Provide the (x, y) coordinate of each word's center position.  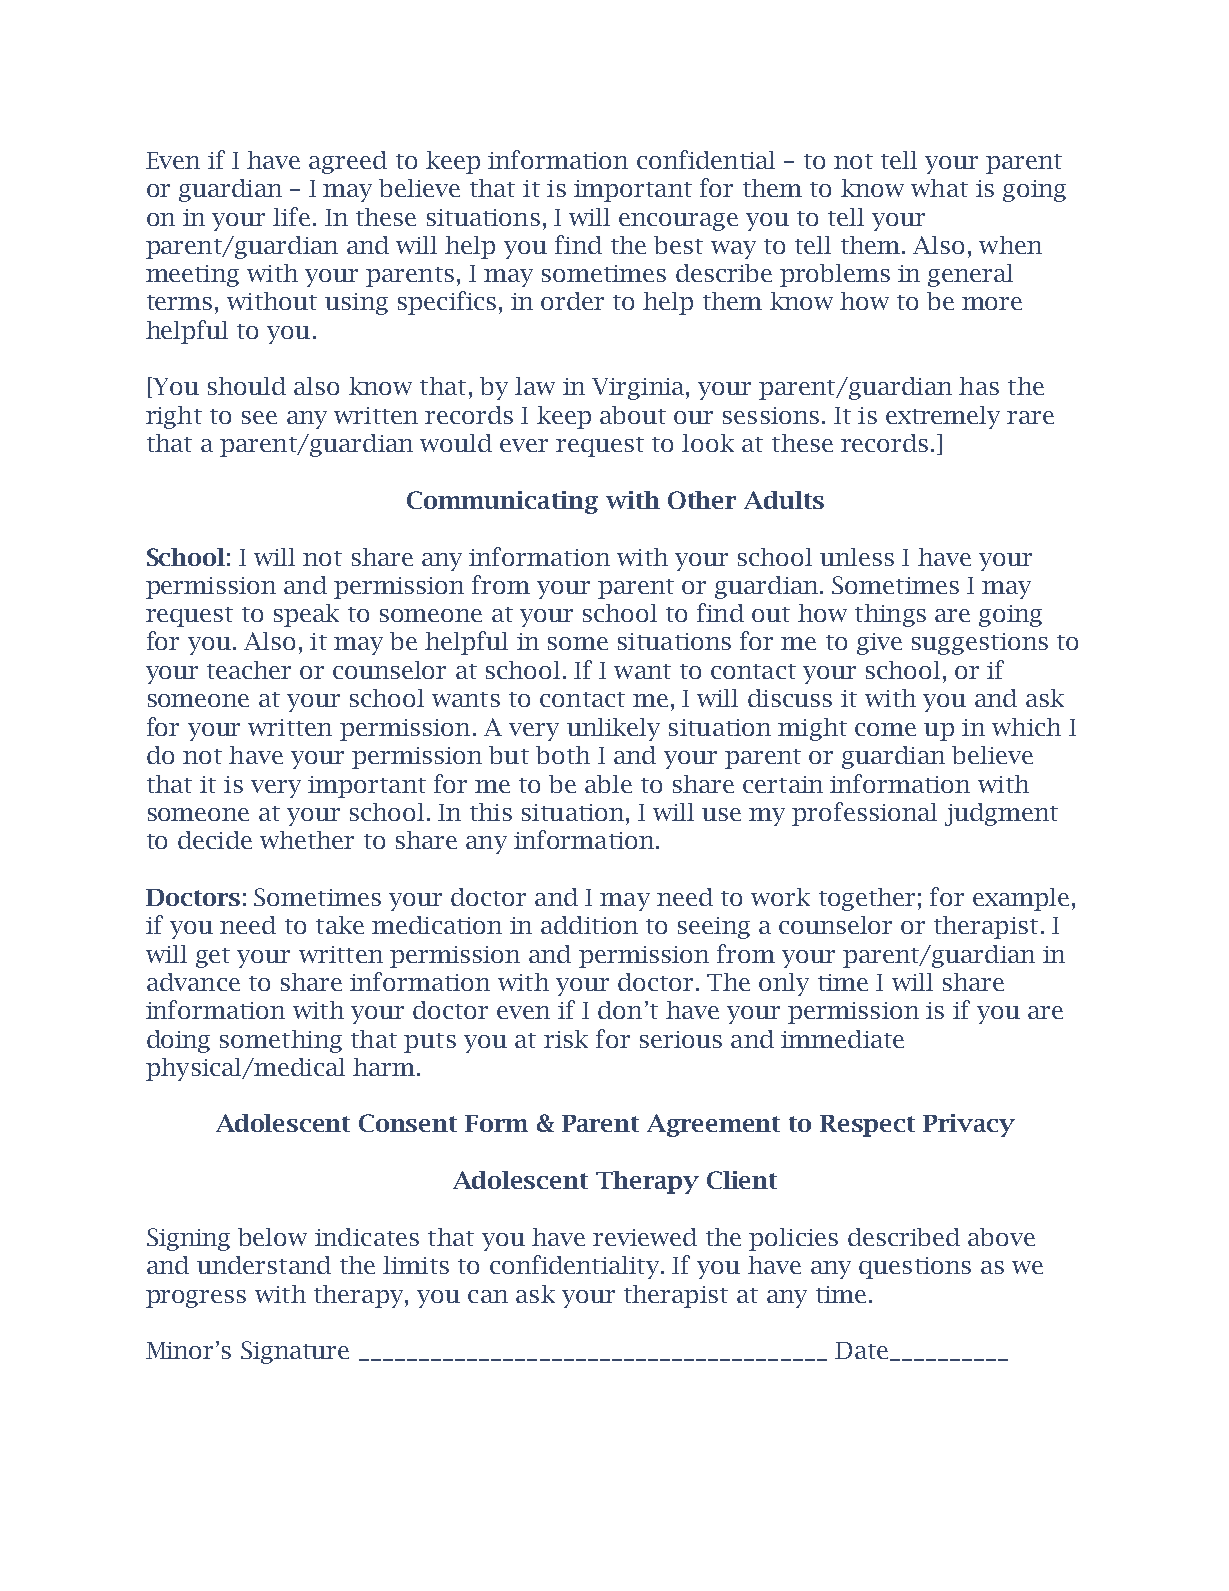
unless (857, 557)
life (291, 216)
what (939, 188)
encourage (678, 222)
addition (589, 925)
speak (306, 615)
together (867, 899)
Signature (295, 1352)
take (340, 925)
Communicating (502, 502)
